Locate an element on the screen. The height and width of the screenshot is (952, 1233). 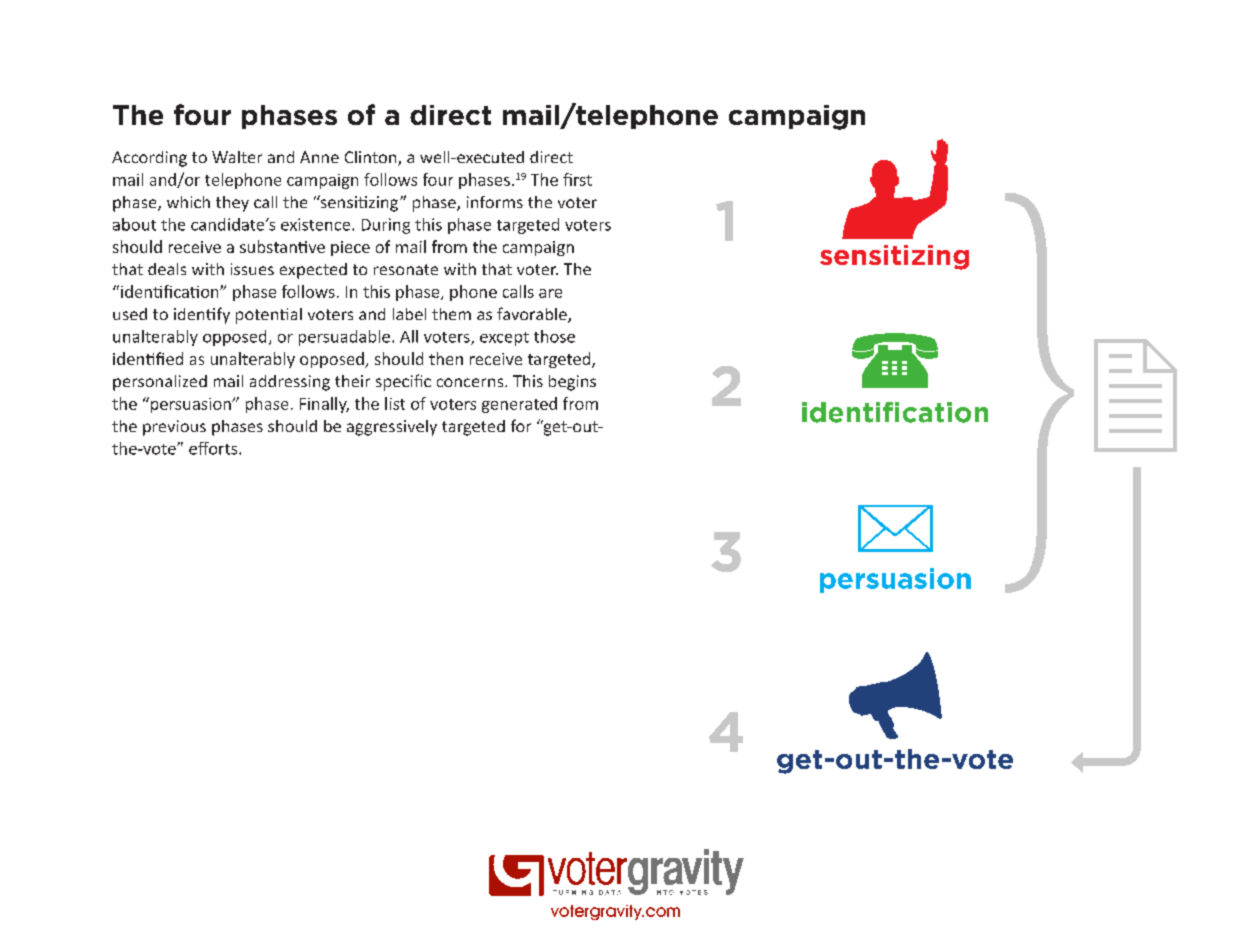
identify is located at coordinates (202, 315).
